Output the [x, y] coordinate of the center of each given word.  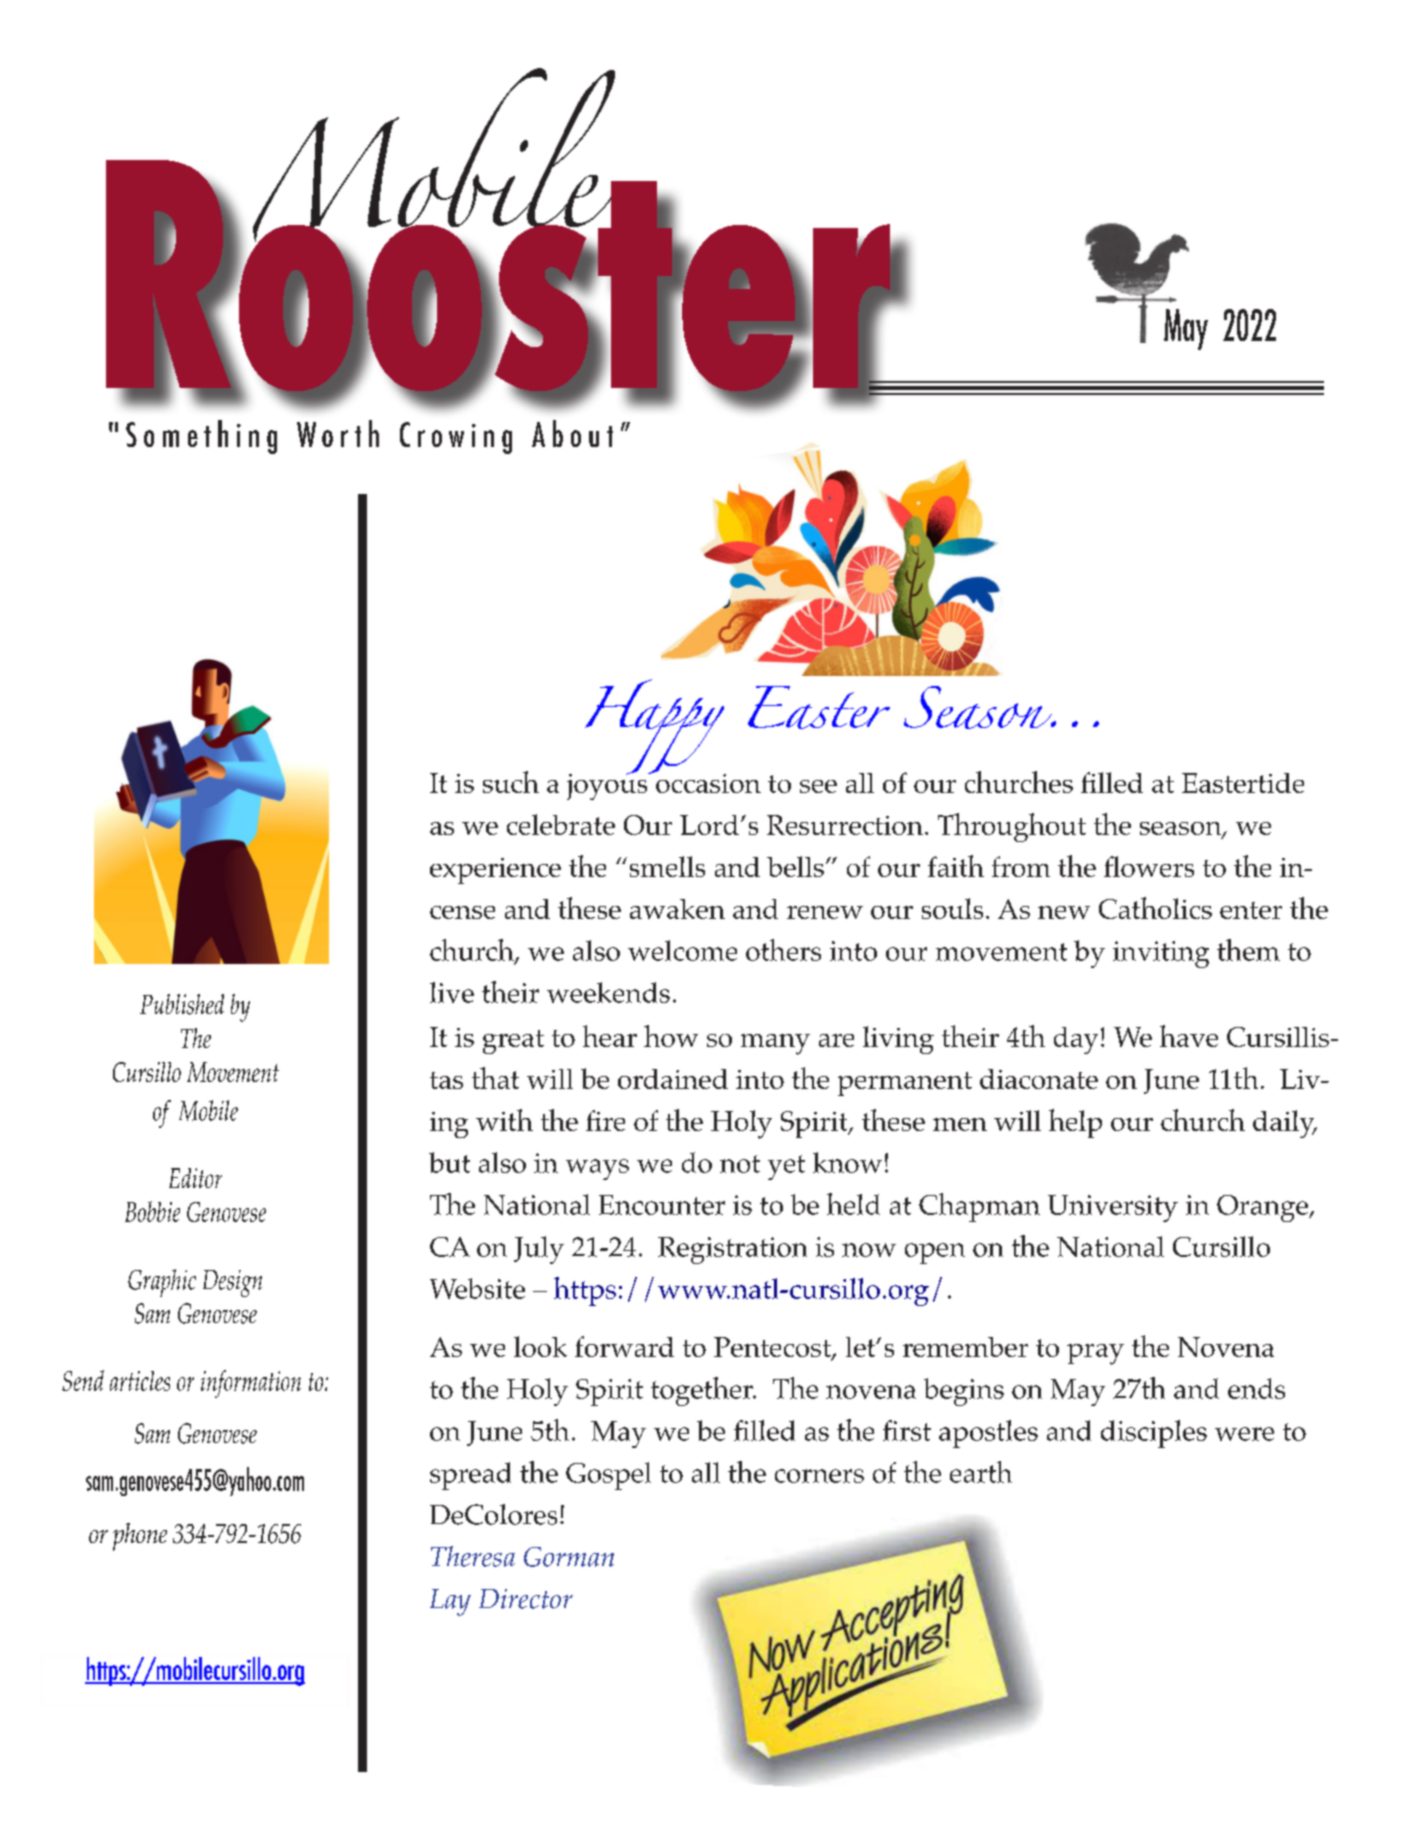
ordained [673, 1079]
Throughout [1012, 827]
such [511, 782]
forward [624, 1346]
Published [182, 1004]
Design [232, 1283]
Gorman [569, 1557]
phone [140, 1537]
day [1076, 1040]
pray [1095, 1354]
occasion [707, 782]
